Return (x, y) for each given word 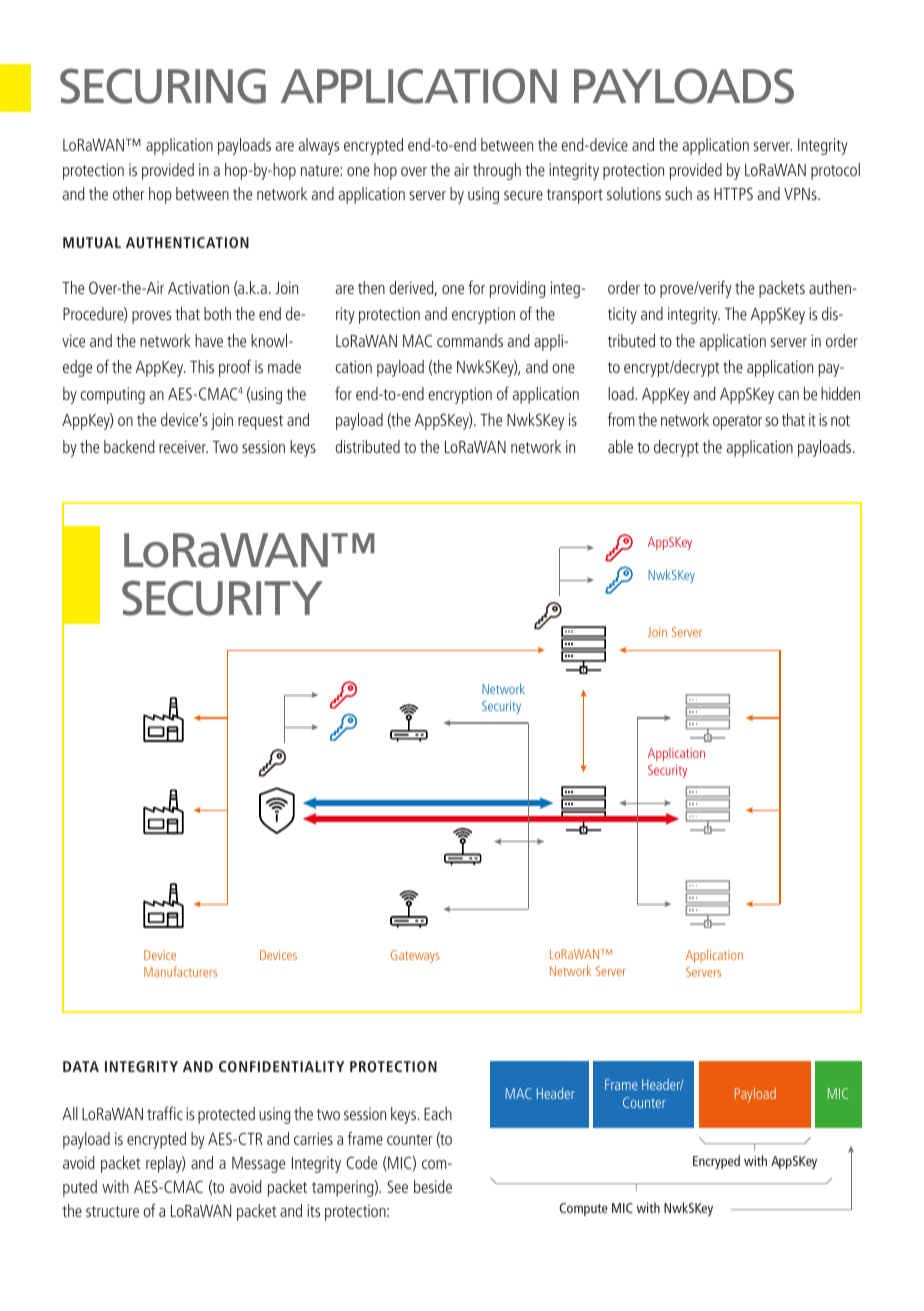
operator (737, 422)
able (620, 446)
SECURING (163, 86)
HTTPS (733, 193)
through (497, 171)
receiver (183, 446)
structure (112, 1211)
